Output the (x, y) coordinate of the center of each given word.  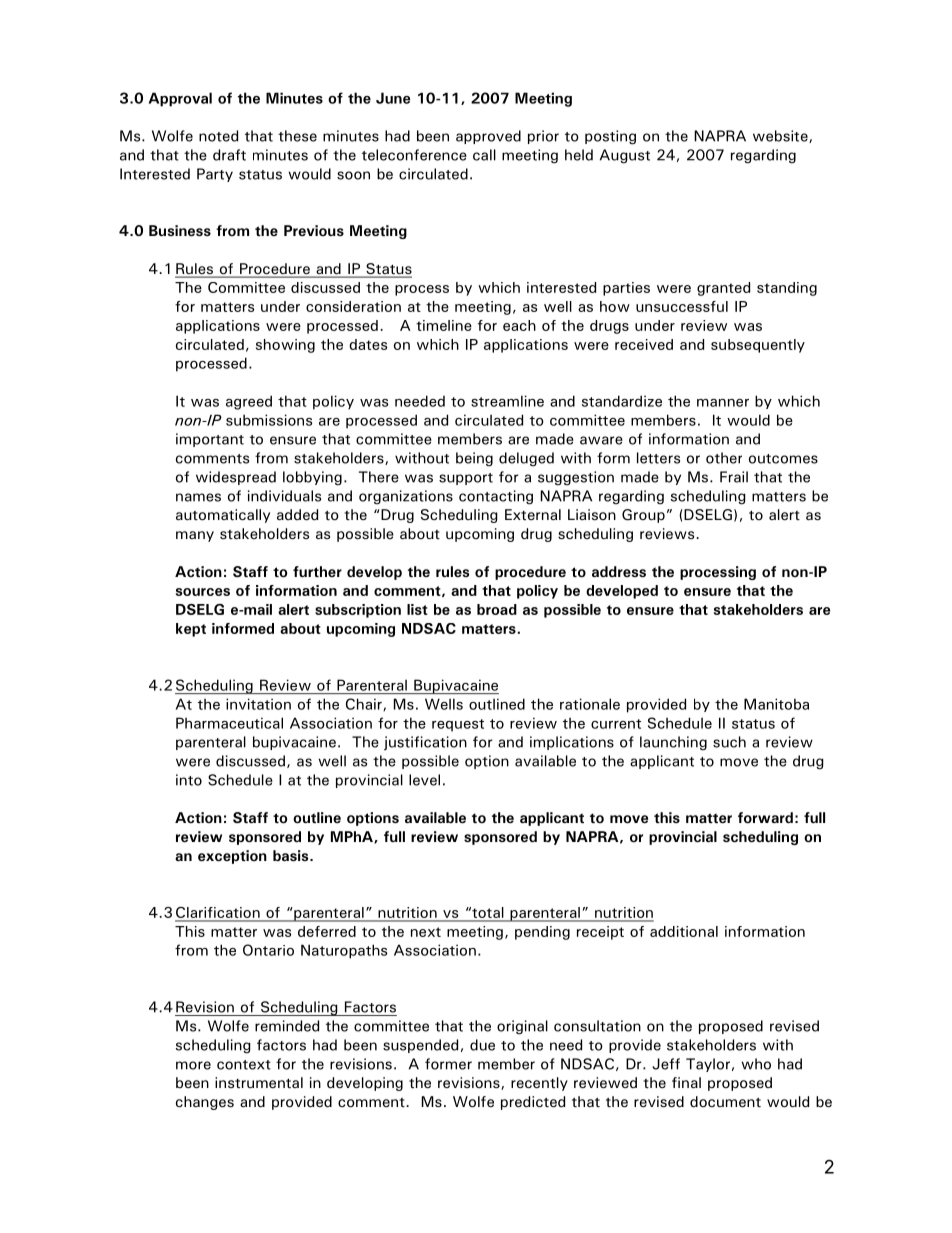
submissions (269, 420)
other (724, 458)
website (781, 136)
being (474, 459)
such (729, 742)
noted (218, 136)
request (458, 725)
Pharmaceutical (229, 723)
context (244, 1065)
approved (488, 137)
